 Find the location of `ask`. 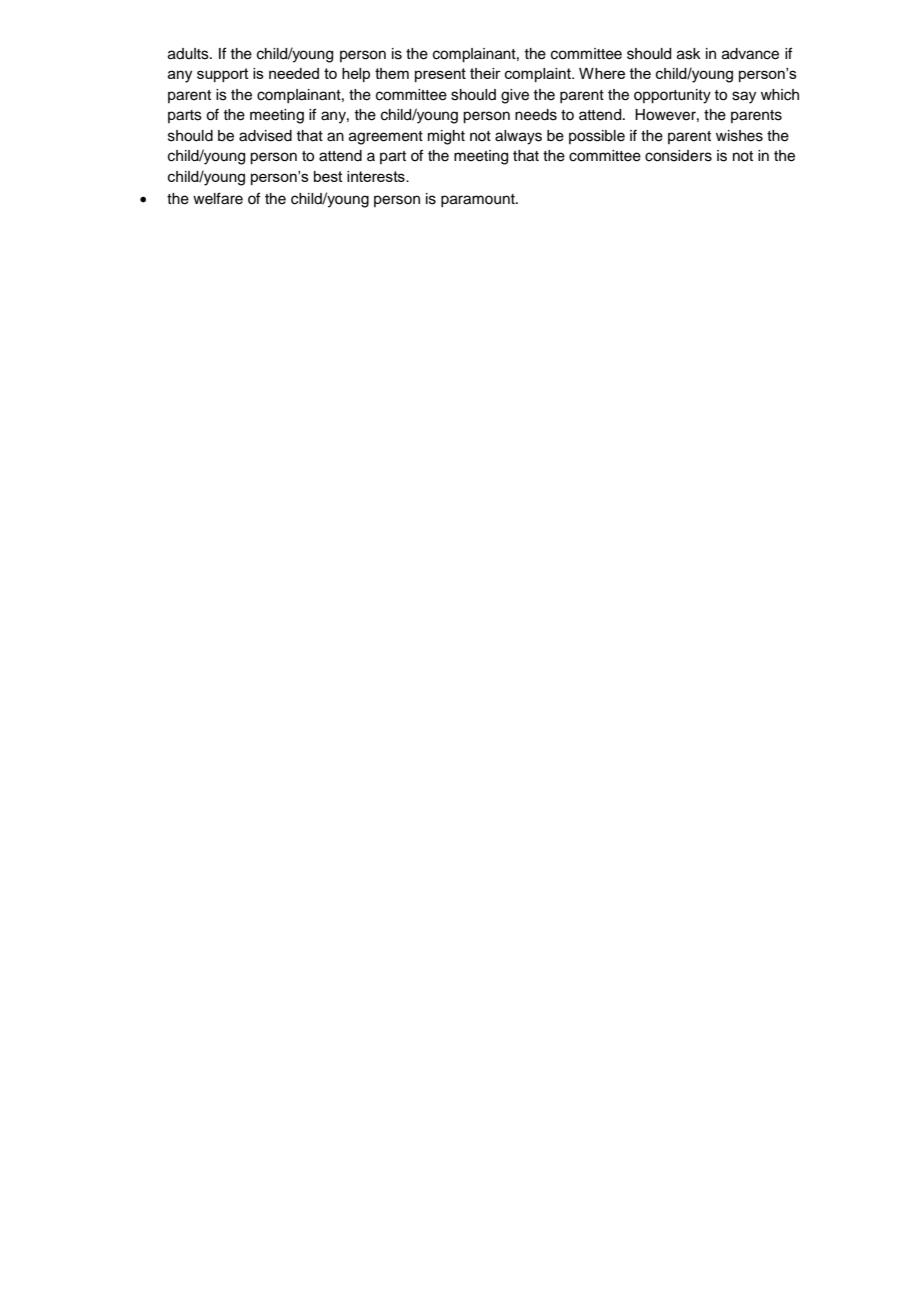

ask is located at coordinates (689, 54).
